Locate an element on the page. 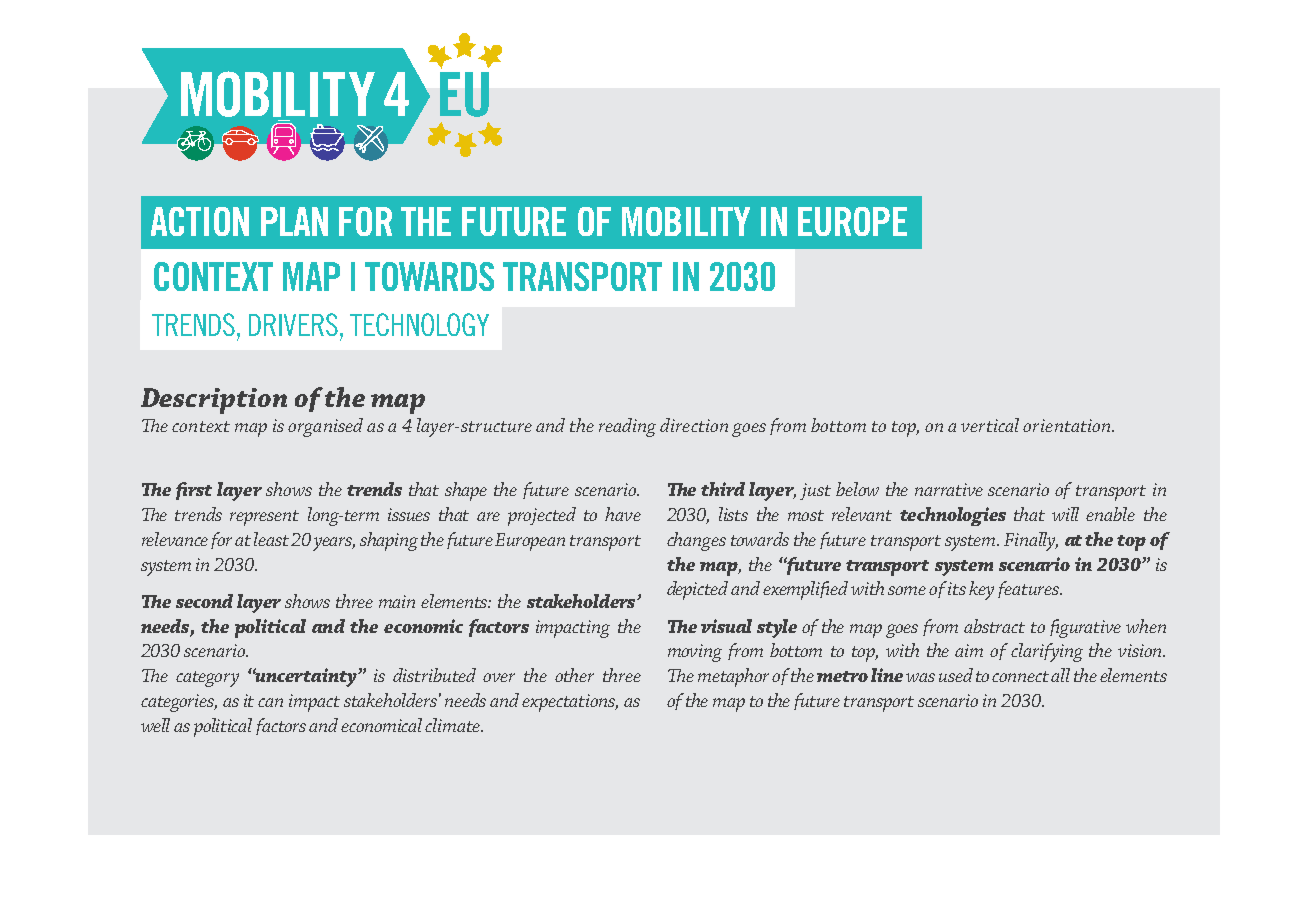 This page has width=1308, height=924. PLAN is located at coordinates (294, 221).
